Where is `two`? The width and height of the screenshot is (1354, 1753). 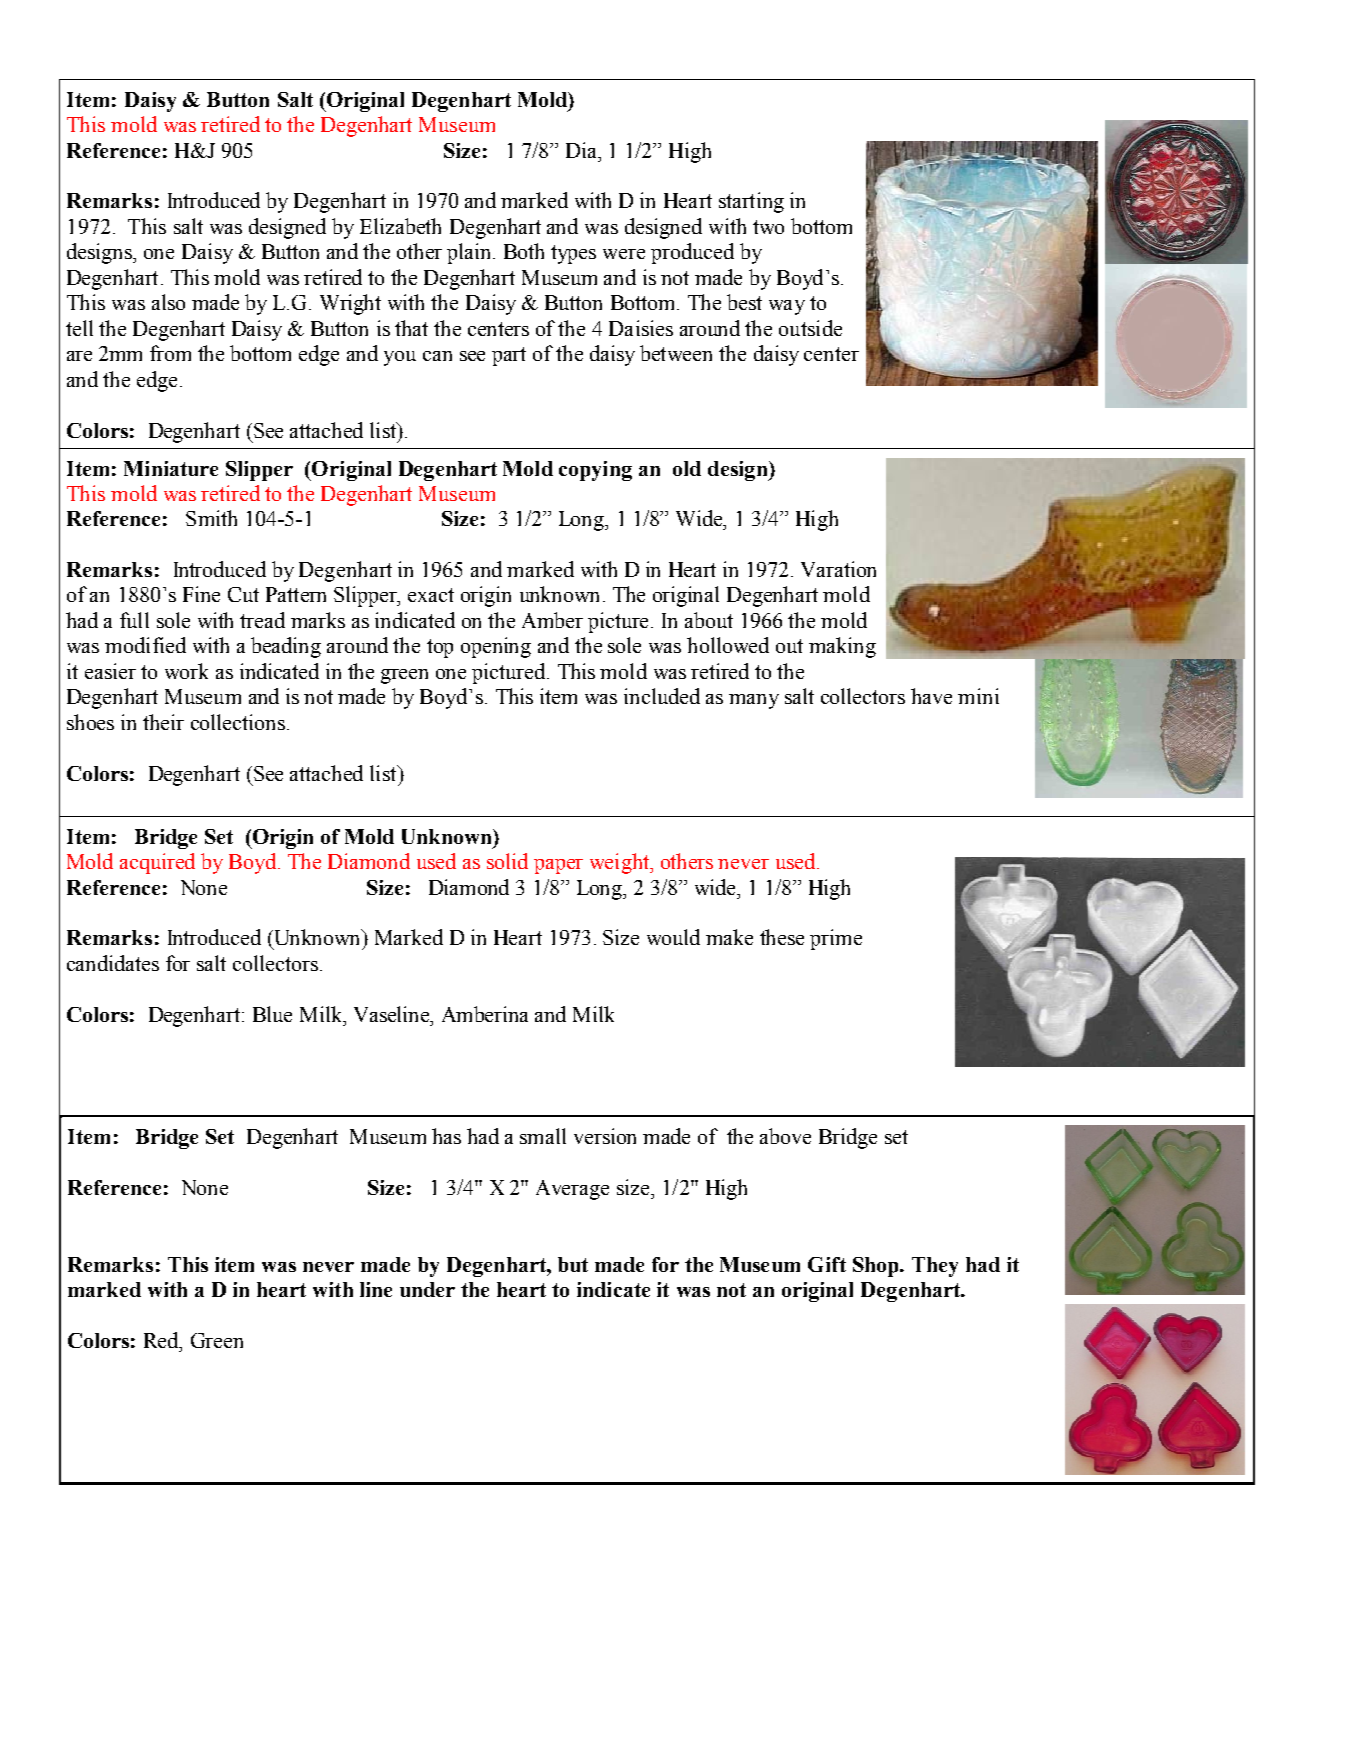
two is located at coordinates (768, 227).
